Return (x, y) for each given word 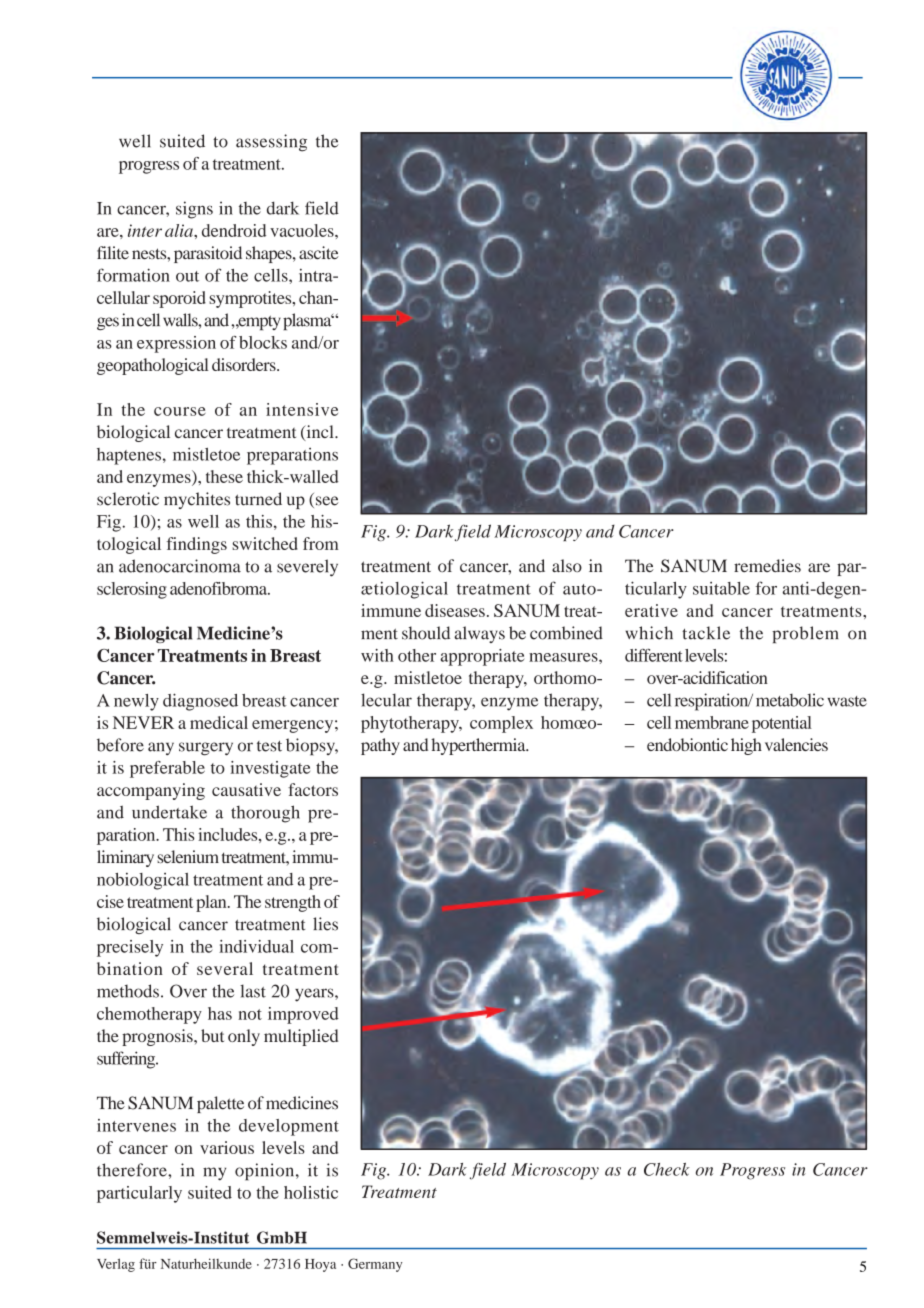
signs (194, 210)
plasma (308, 321)
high (746, 746)
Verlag (116, 1265)
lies (325, 924)
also (567, 565)
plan (212, 903)
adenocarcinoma (180, 566)
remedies (767, 565)
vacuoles (303, 230)
